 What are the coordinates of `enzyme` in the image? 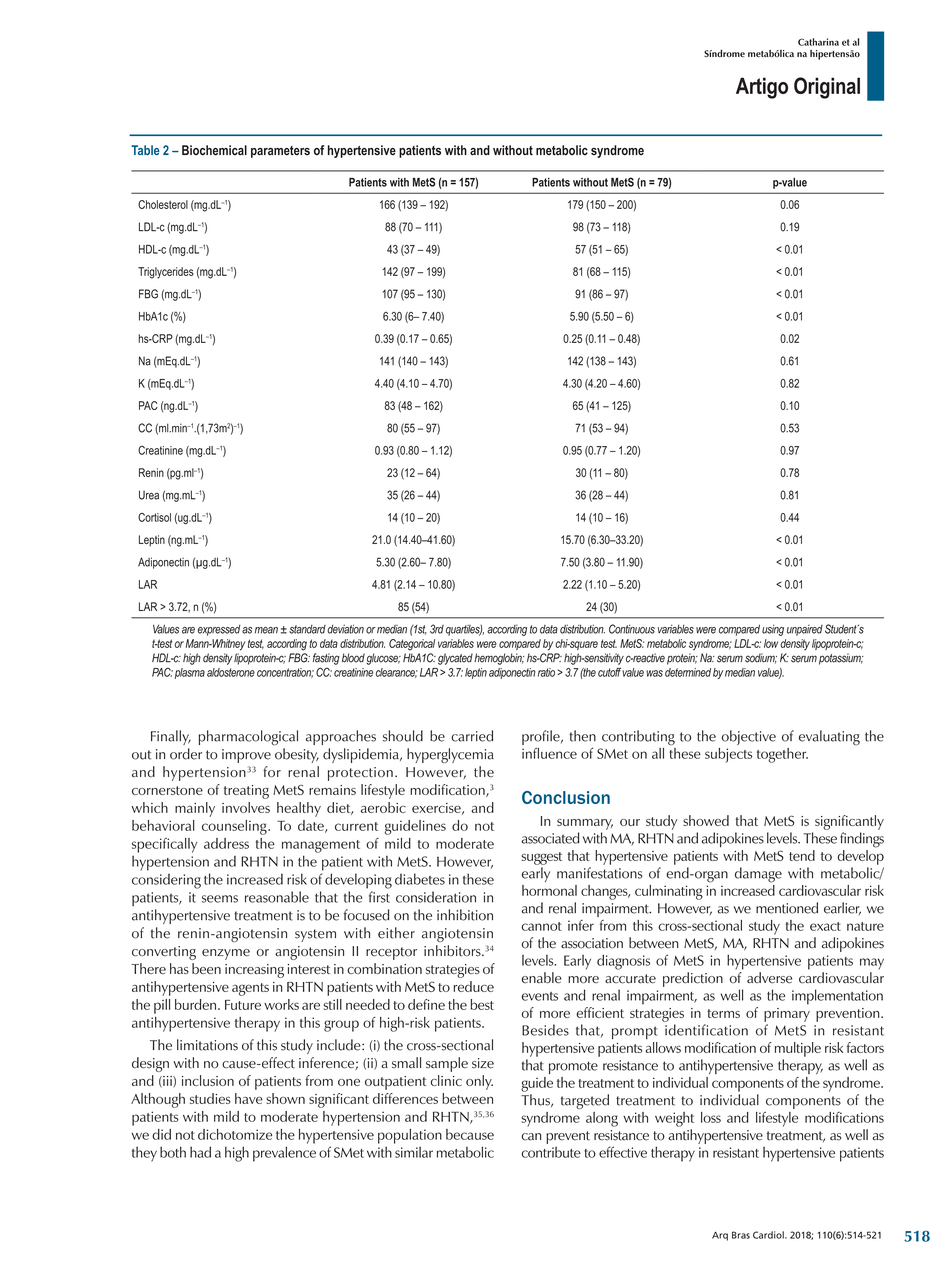 It's located at (226, 954).
